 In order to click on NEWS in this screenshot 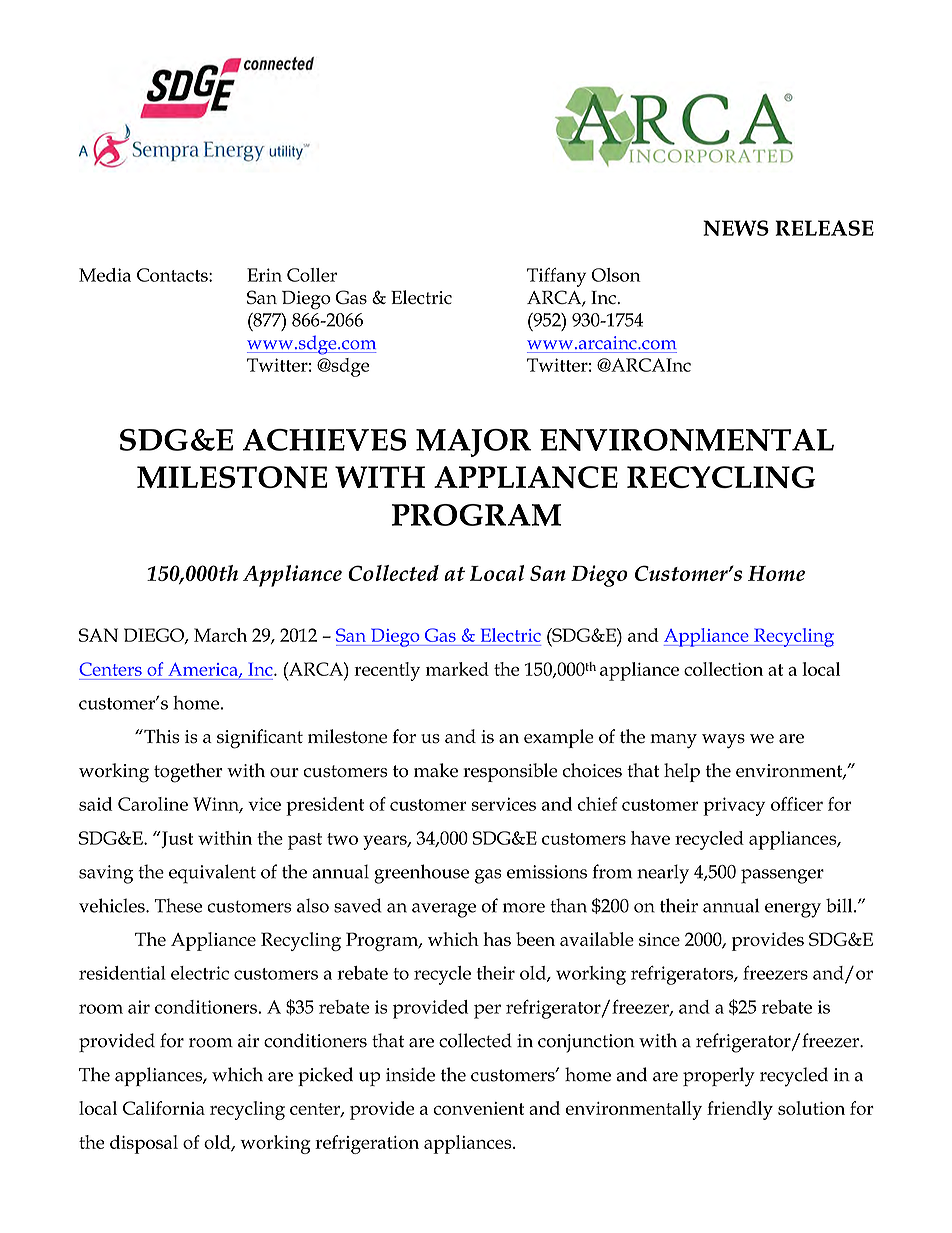, I will do `click(736, 228)`.
